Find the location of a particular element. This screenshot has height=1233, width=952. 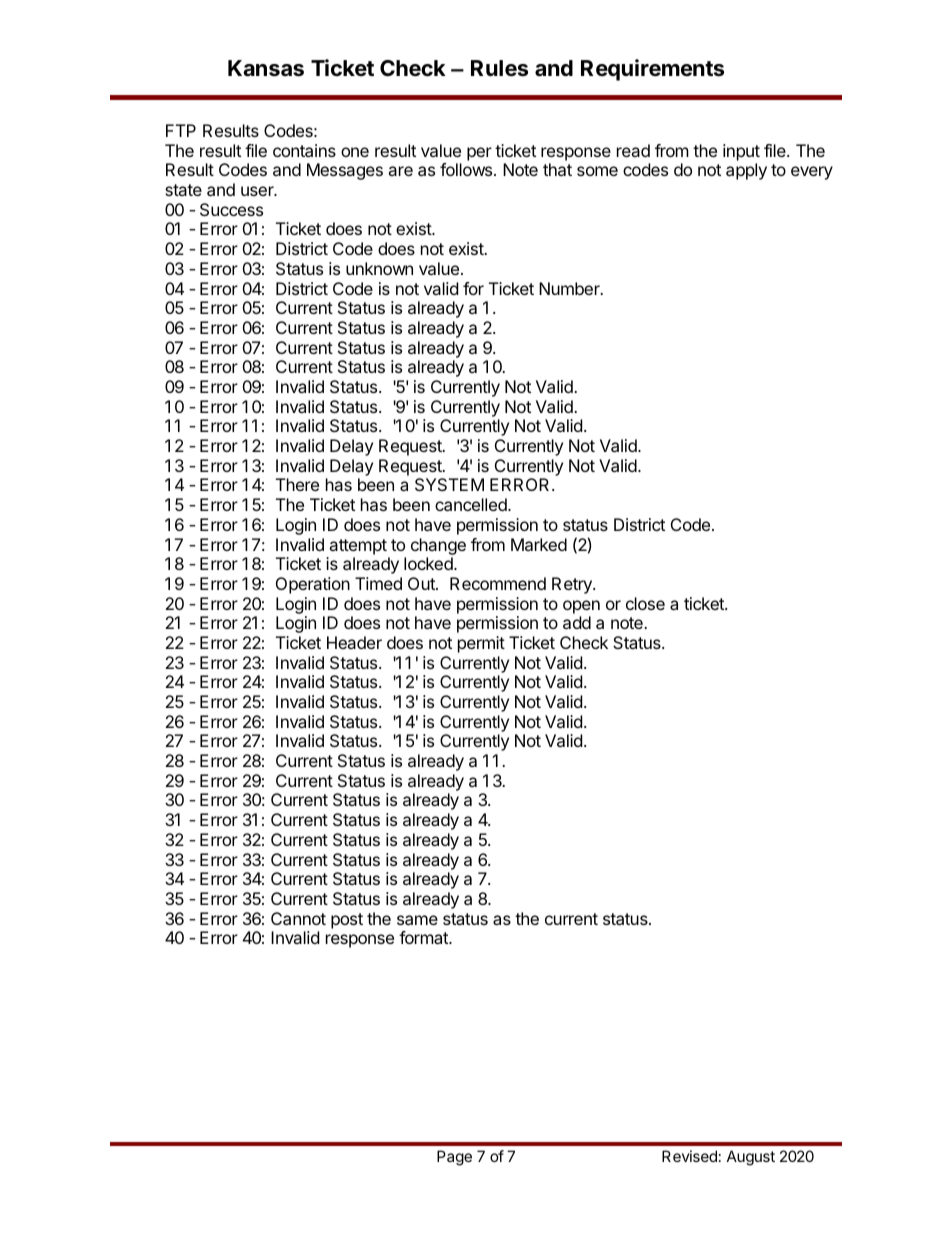

Operation is located at coordinates (313, 585).
